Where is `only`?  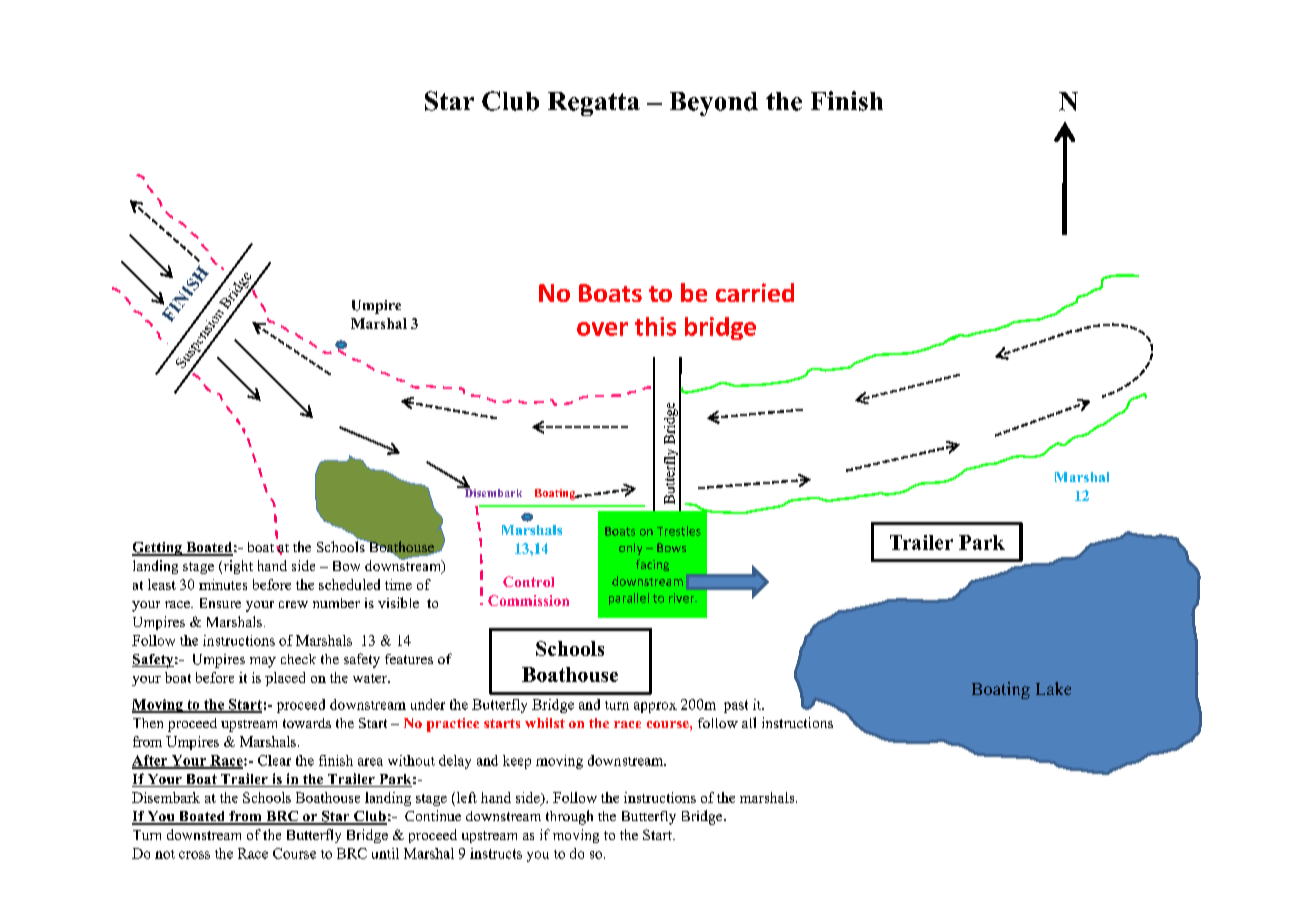
only is located at coordinates (630, 549).
